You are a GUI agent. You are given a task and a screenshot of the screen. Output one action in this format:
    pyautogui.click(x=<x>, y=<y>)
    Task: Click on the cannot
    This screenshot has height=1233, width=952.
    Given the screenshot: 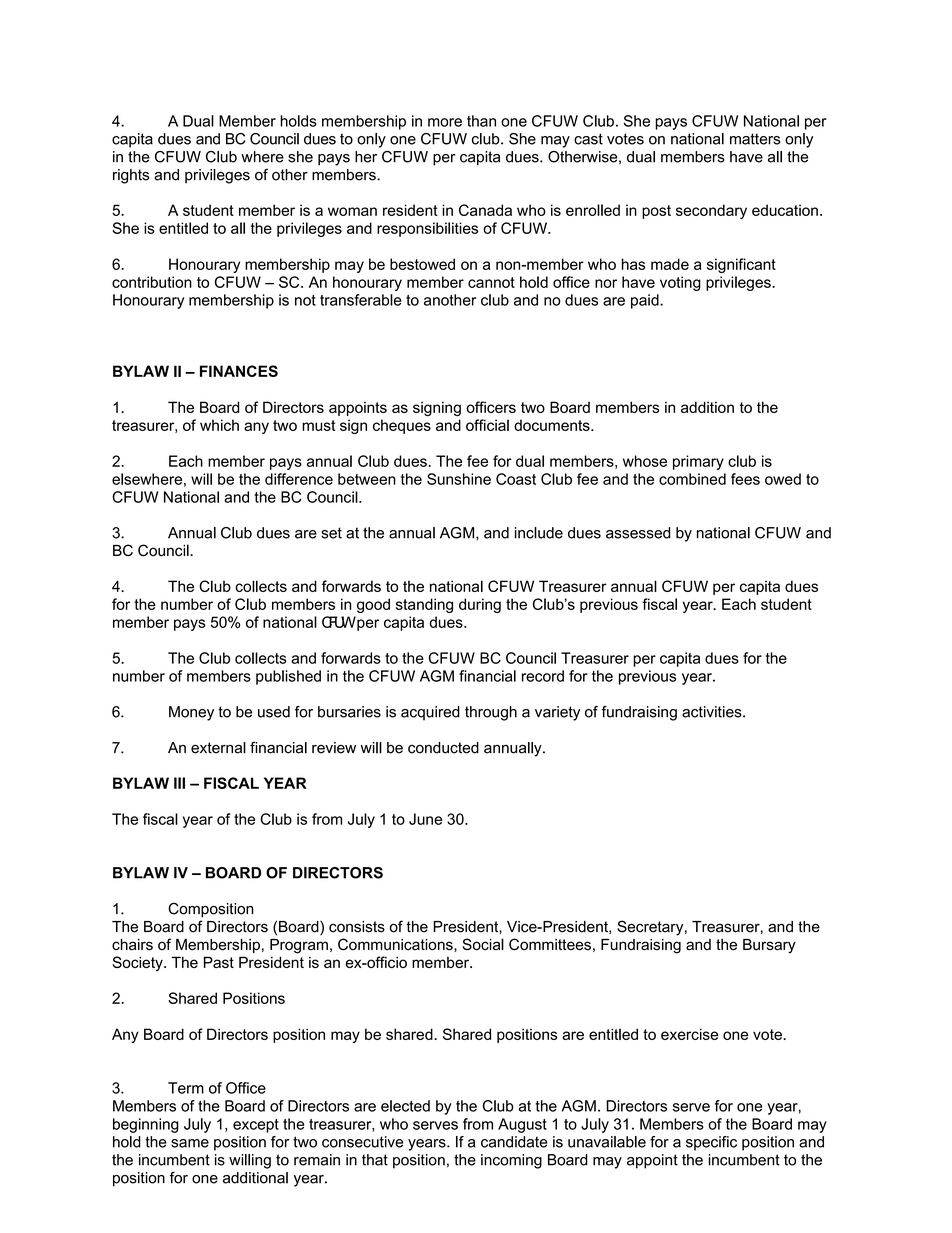 What is the action you would take?
    pyautogui.click(x=491, y=282)
